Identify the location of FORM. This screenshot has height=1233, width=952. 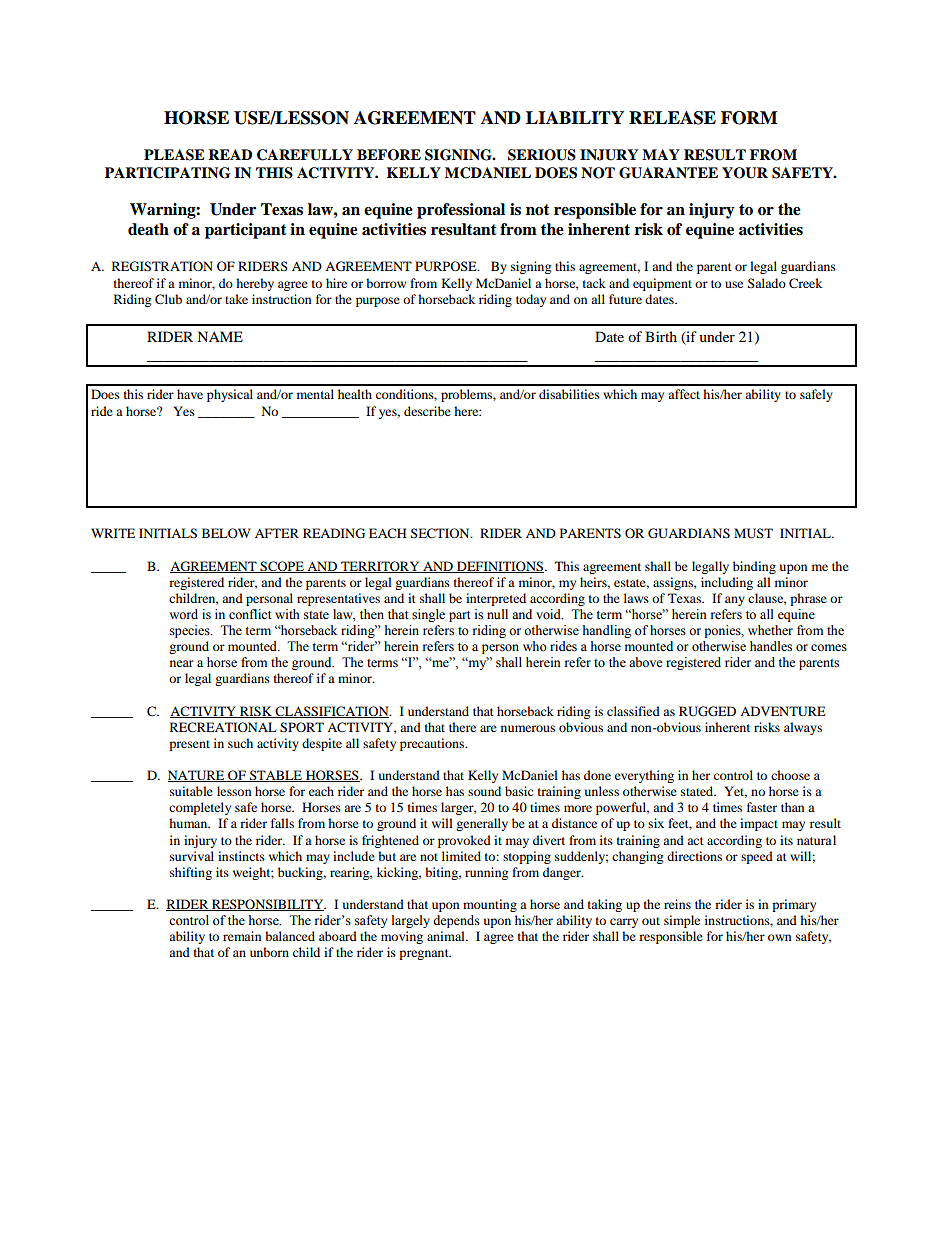
(749, 118).
